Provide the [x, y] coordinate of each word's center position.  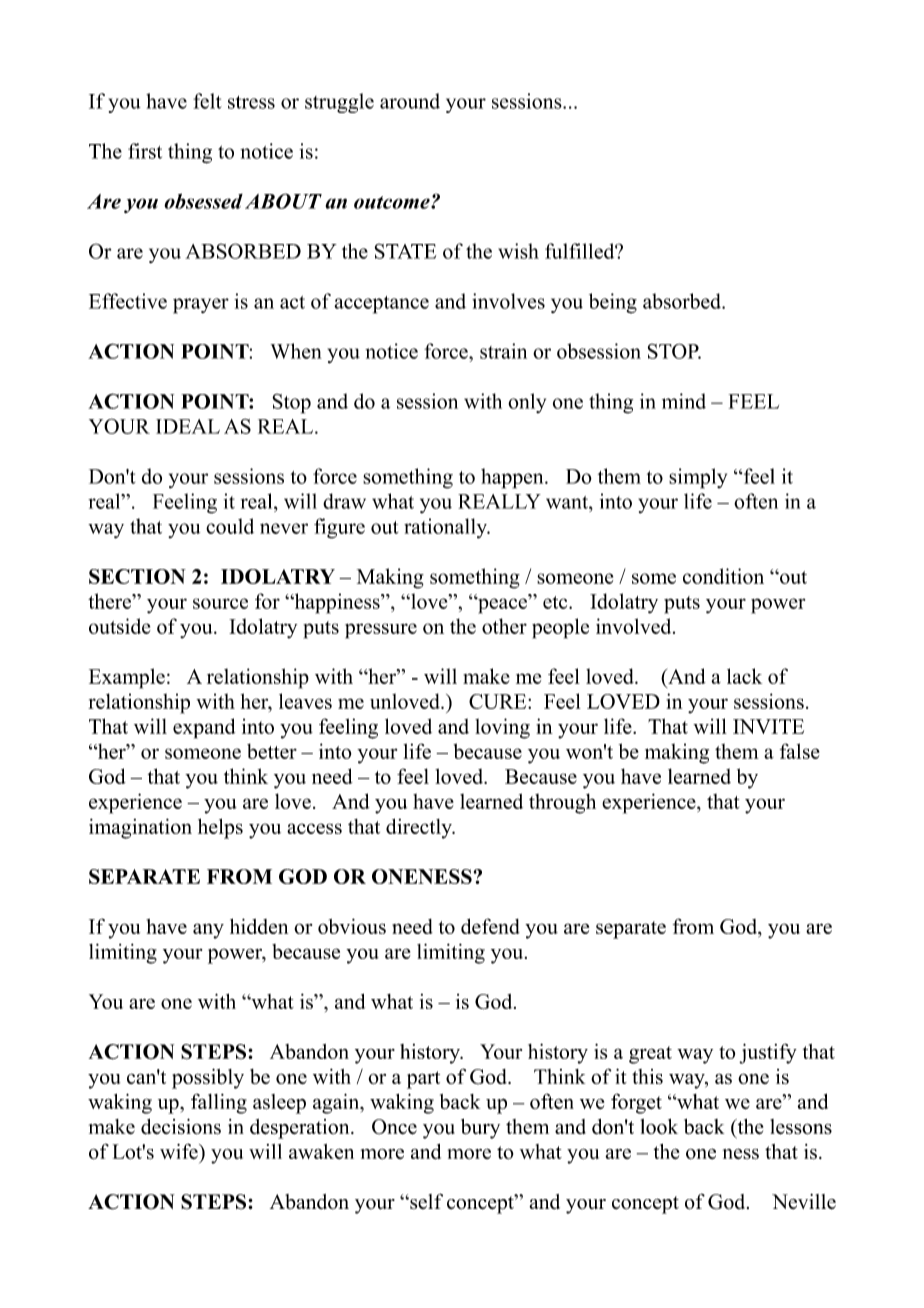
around [410, 101]
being [613, 303]
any [208, 931]
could [230, 526]
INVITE [768, 726]
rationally [447, 528]
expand [204, 728]
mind [684, 401]
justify [768, 1053]
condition [723, 576]
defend [490, 926]
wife [180, 1151]
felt [207, 101]
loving [502, 728]
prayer [201, 306]
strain [503, 351]
